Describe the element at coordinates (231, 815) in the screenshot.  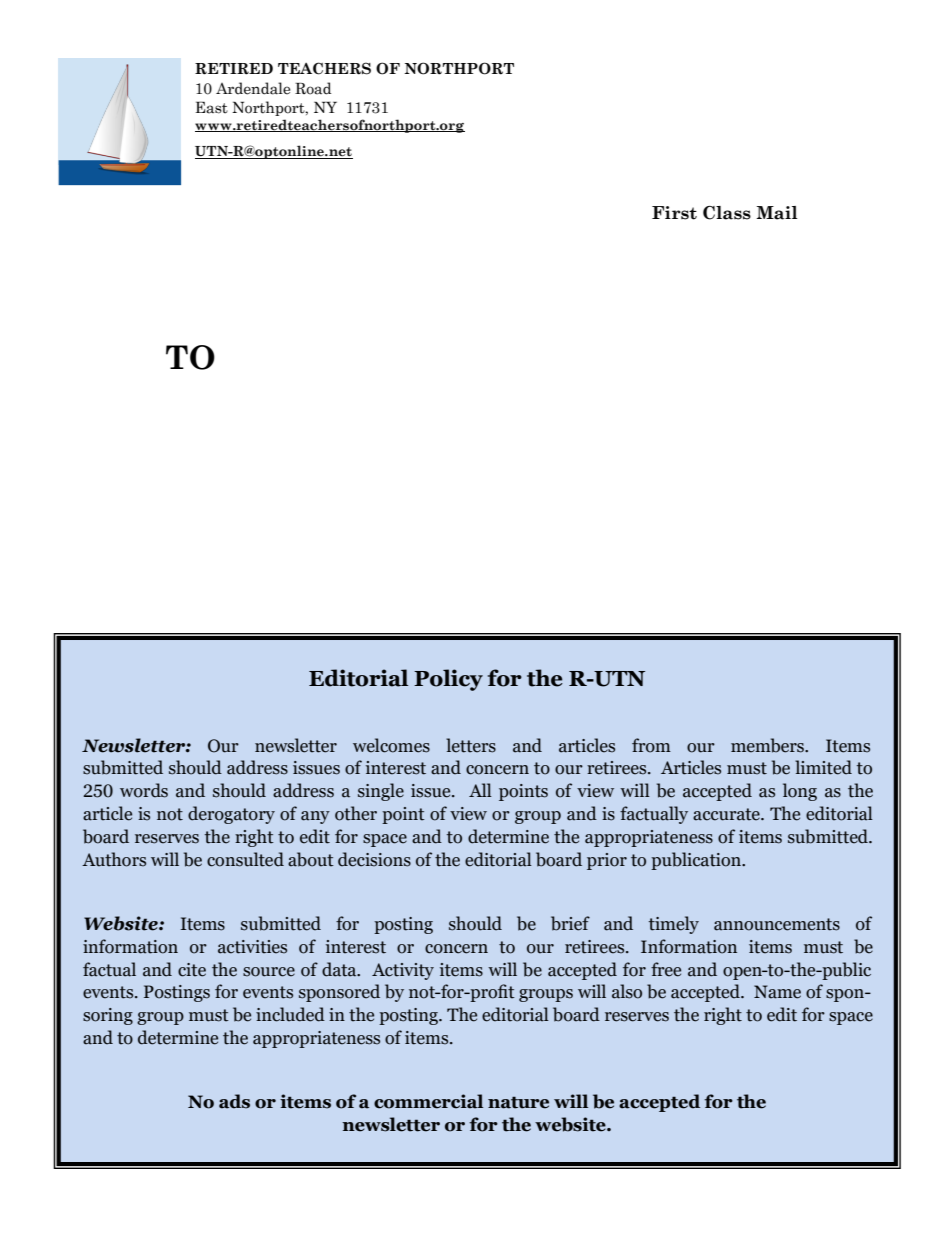
I see `derogatory` at that location.
